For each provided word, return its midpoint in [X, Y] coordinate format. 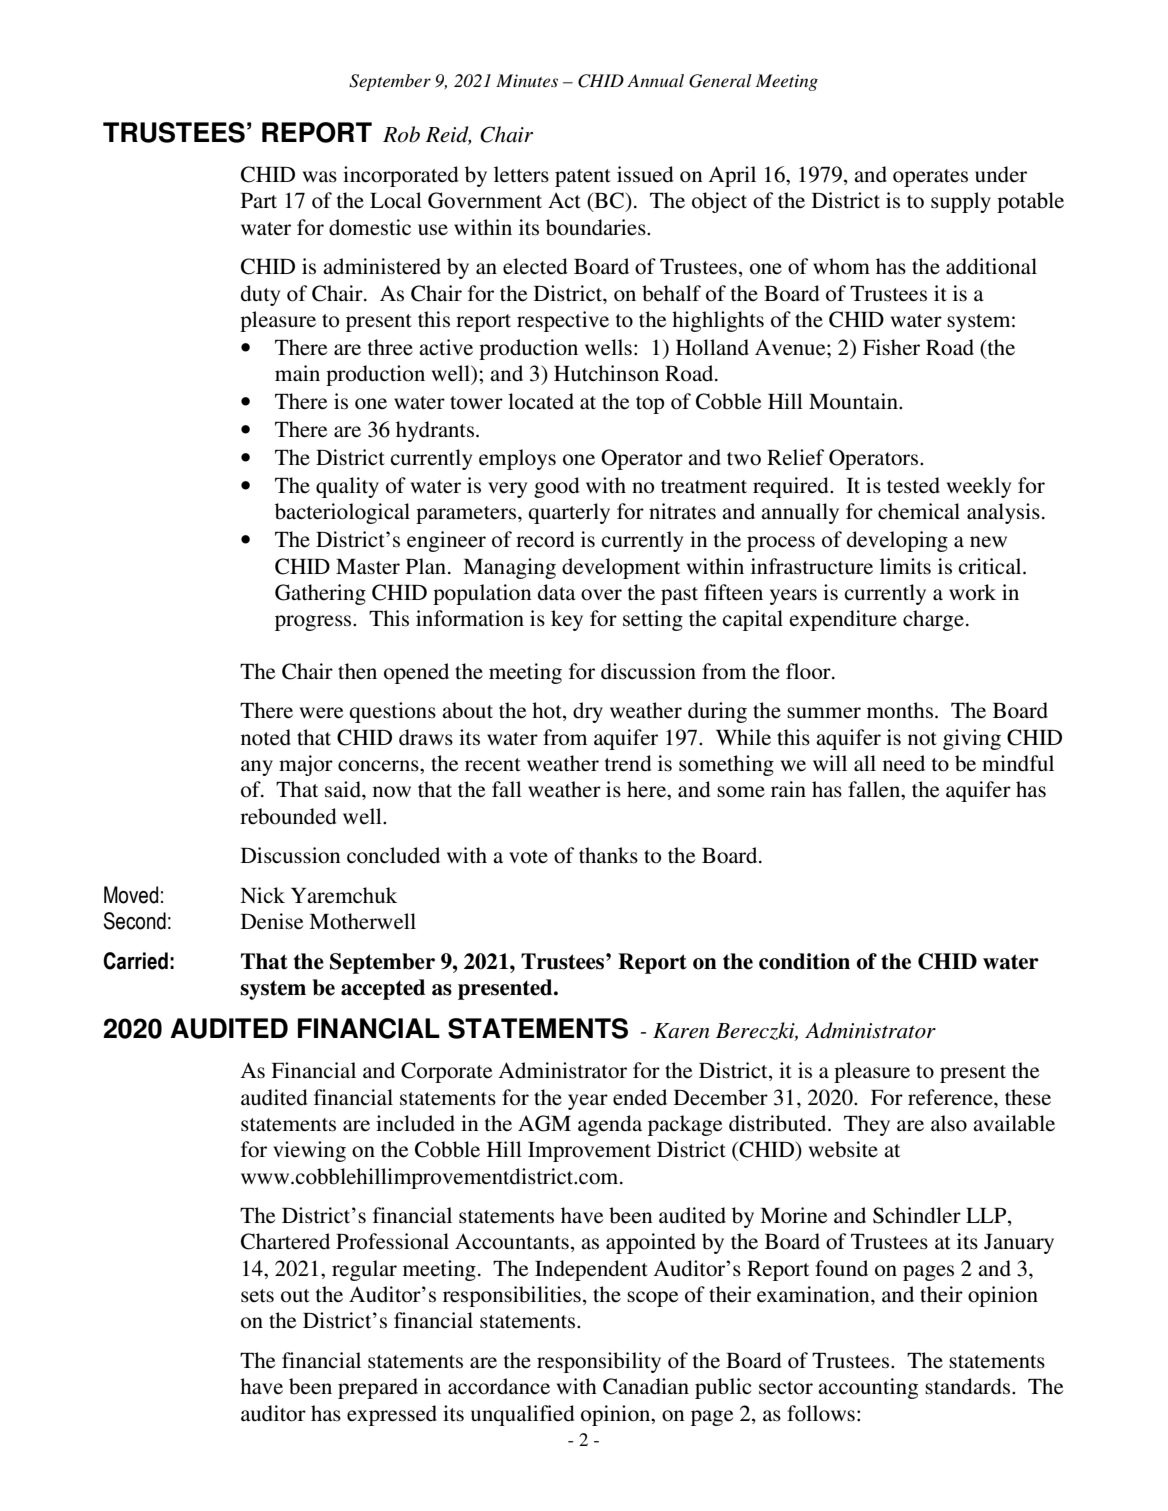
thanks [608, 855]
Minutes [527, 80]
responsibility [599, 1362]
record [545, 539]
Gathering [320, 594]
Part [259, 200]
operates [930, 178]
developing [897, 541]
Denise [272, 921]
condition [804, 961]
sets [257, 1296]
